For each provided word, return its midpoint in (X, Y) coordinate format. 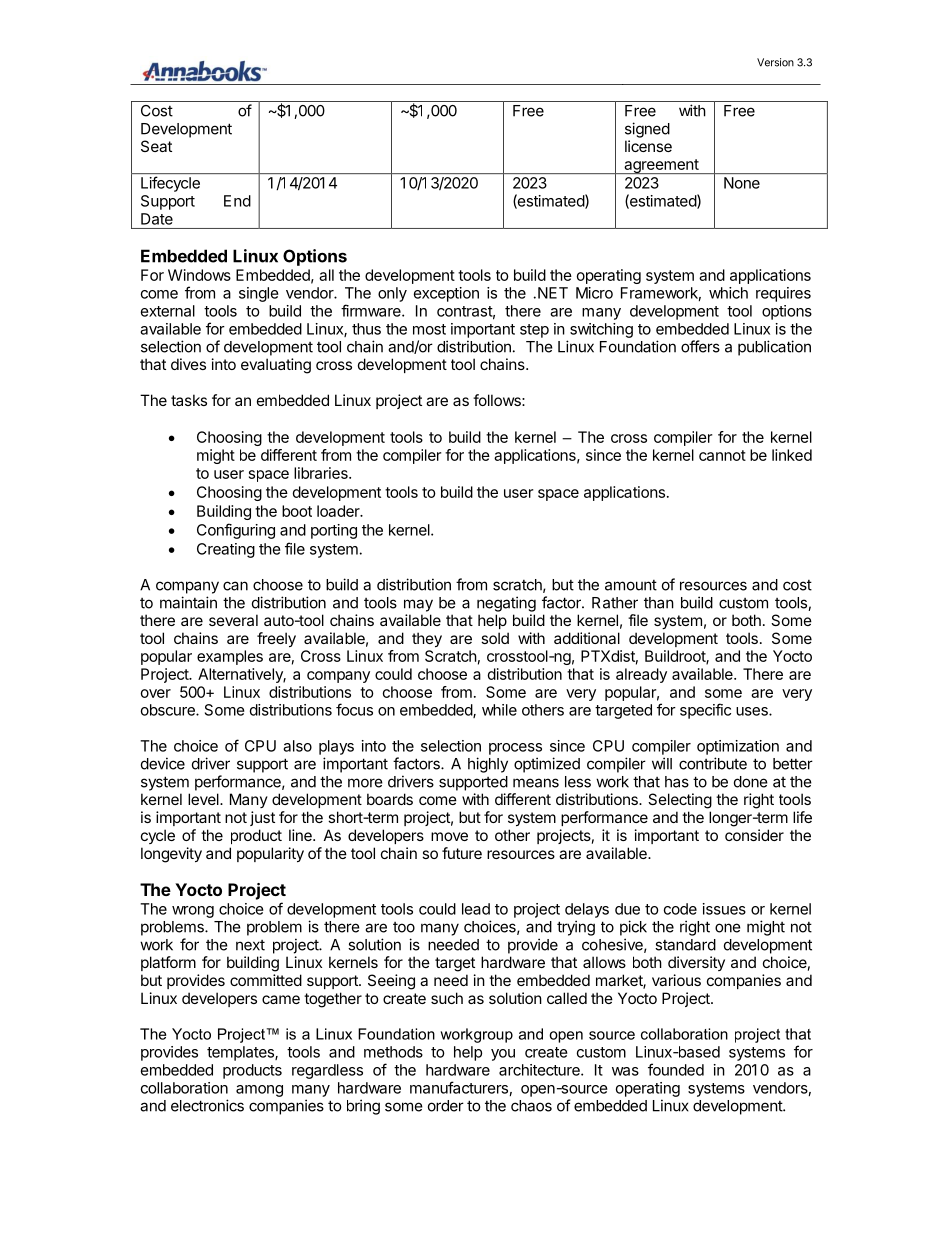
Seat (156, 146)
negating (506, 604)
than (659, 603)
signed (647, 130)
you (503, 1055)
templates (241, 1053)
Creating (226, 550)
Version (775, 62)
